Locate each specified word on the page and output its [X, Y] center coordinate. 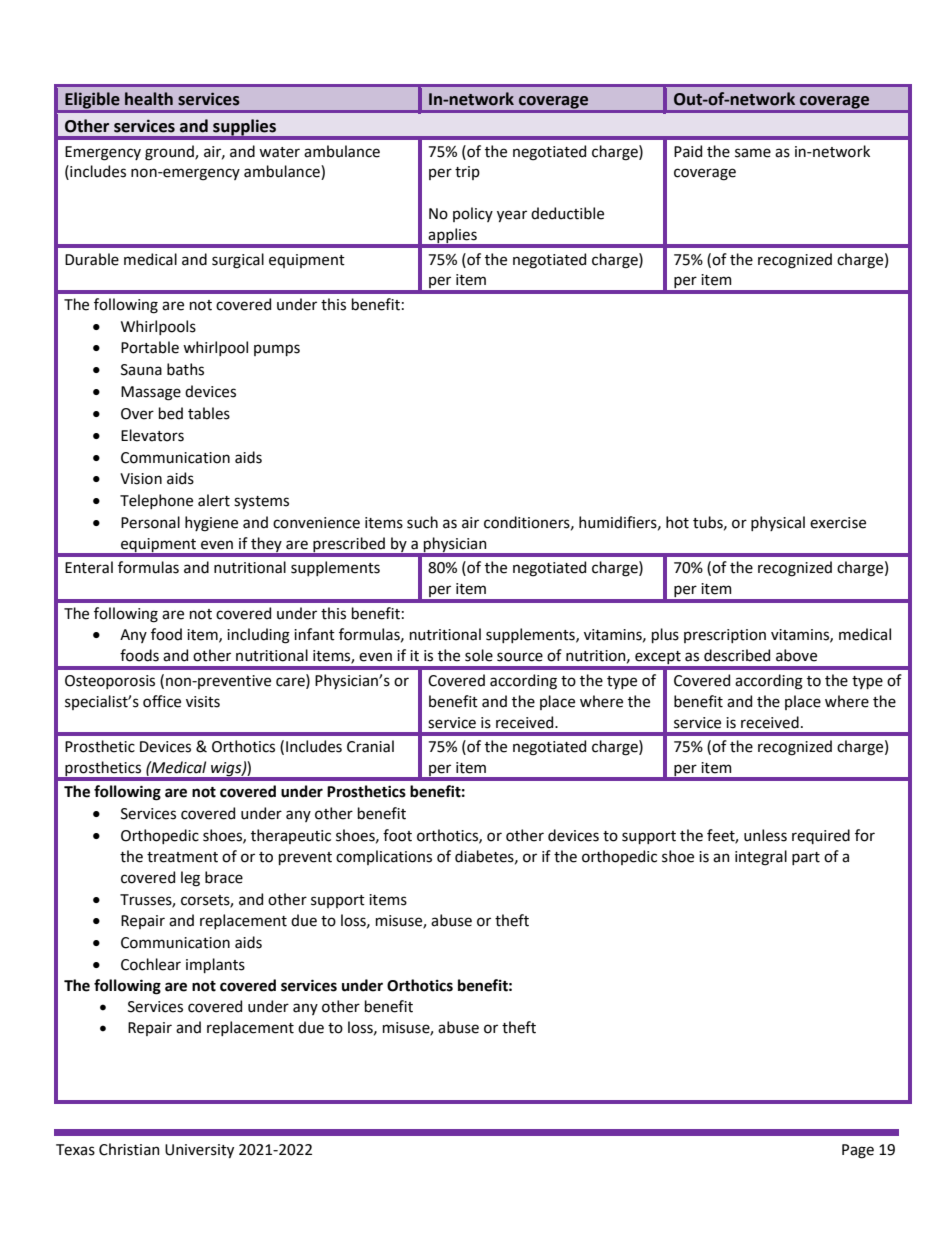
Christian [129, 1149]
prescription [725, 636]
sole [479, 655]
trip [467, 173]
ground [170, 153]
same [753, 153]
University [199, 1151]
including [258, 636]
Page [858, 1151]
